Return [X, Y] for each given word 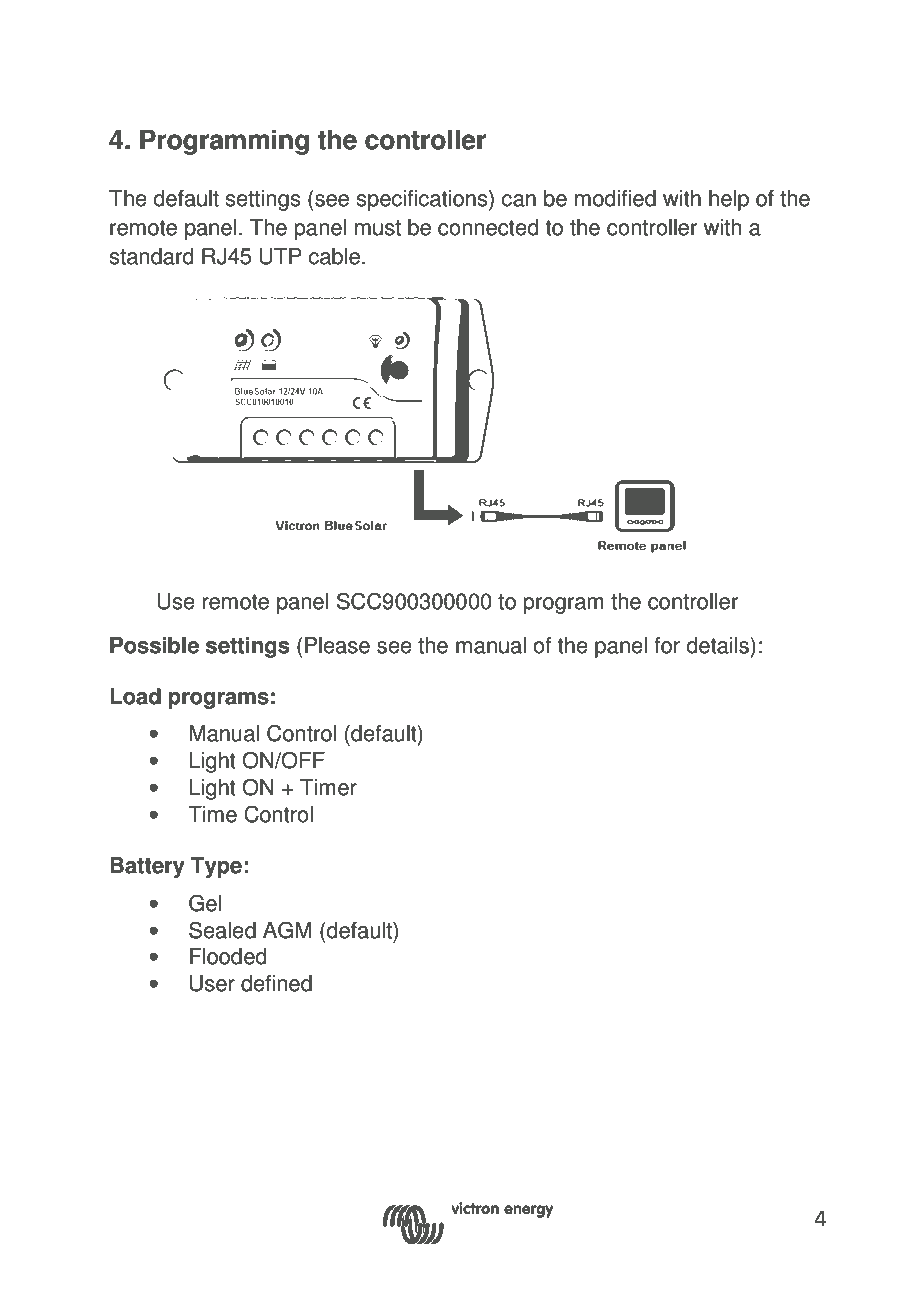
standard [151, 256]
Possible [154, 645]
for [667, 645]
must [378, 228]
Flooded [228, 956]
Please [337, 645]
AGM [287, 930]
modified [615, 198]
